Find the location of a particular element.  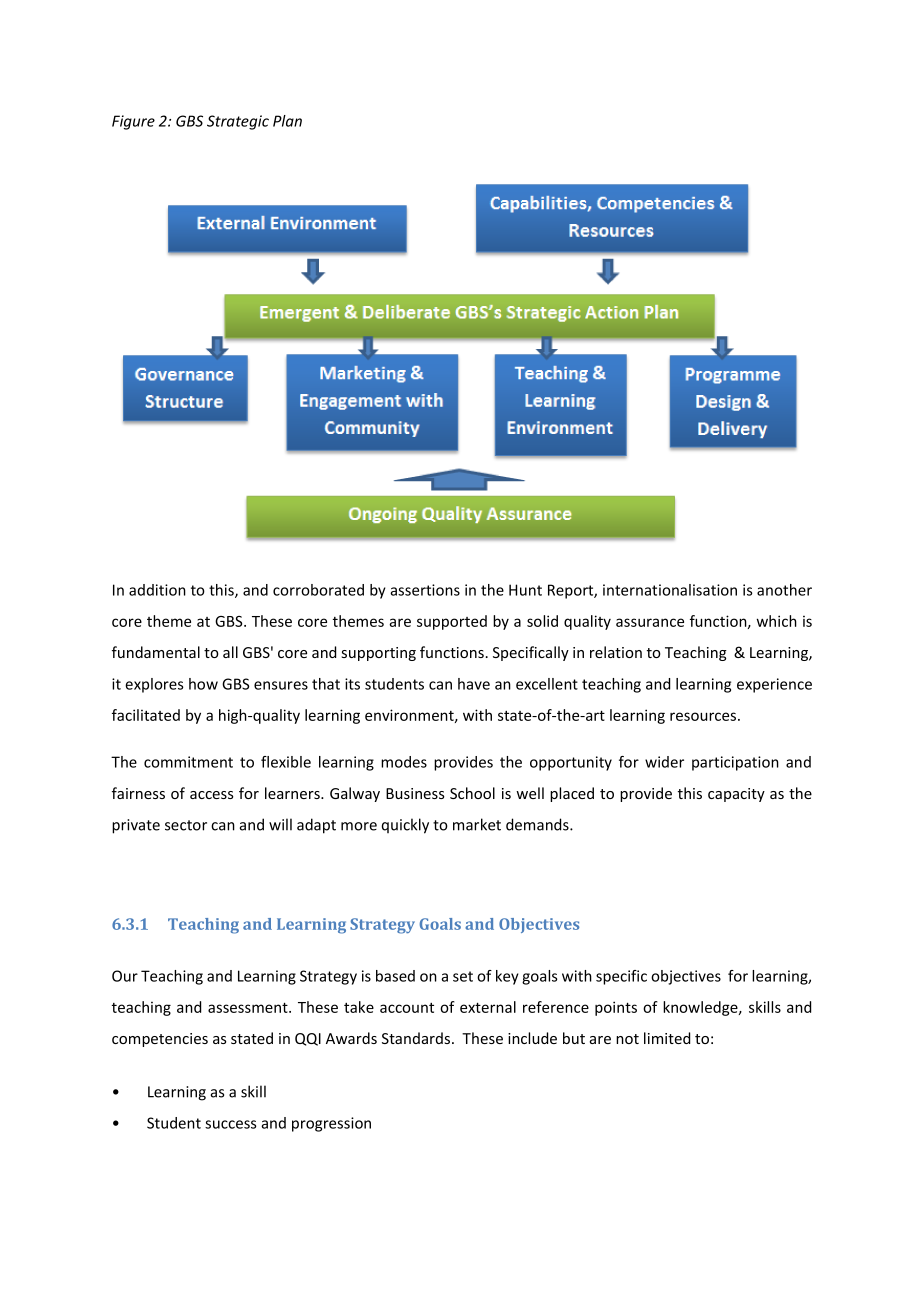

internationalisation is located at coordinates (670, 590).
